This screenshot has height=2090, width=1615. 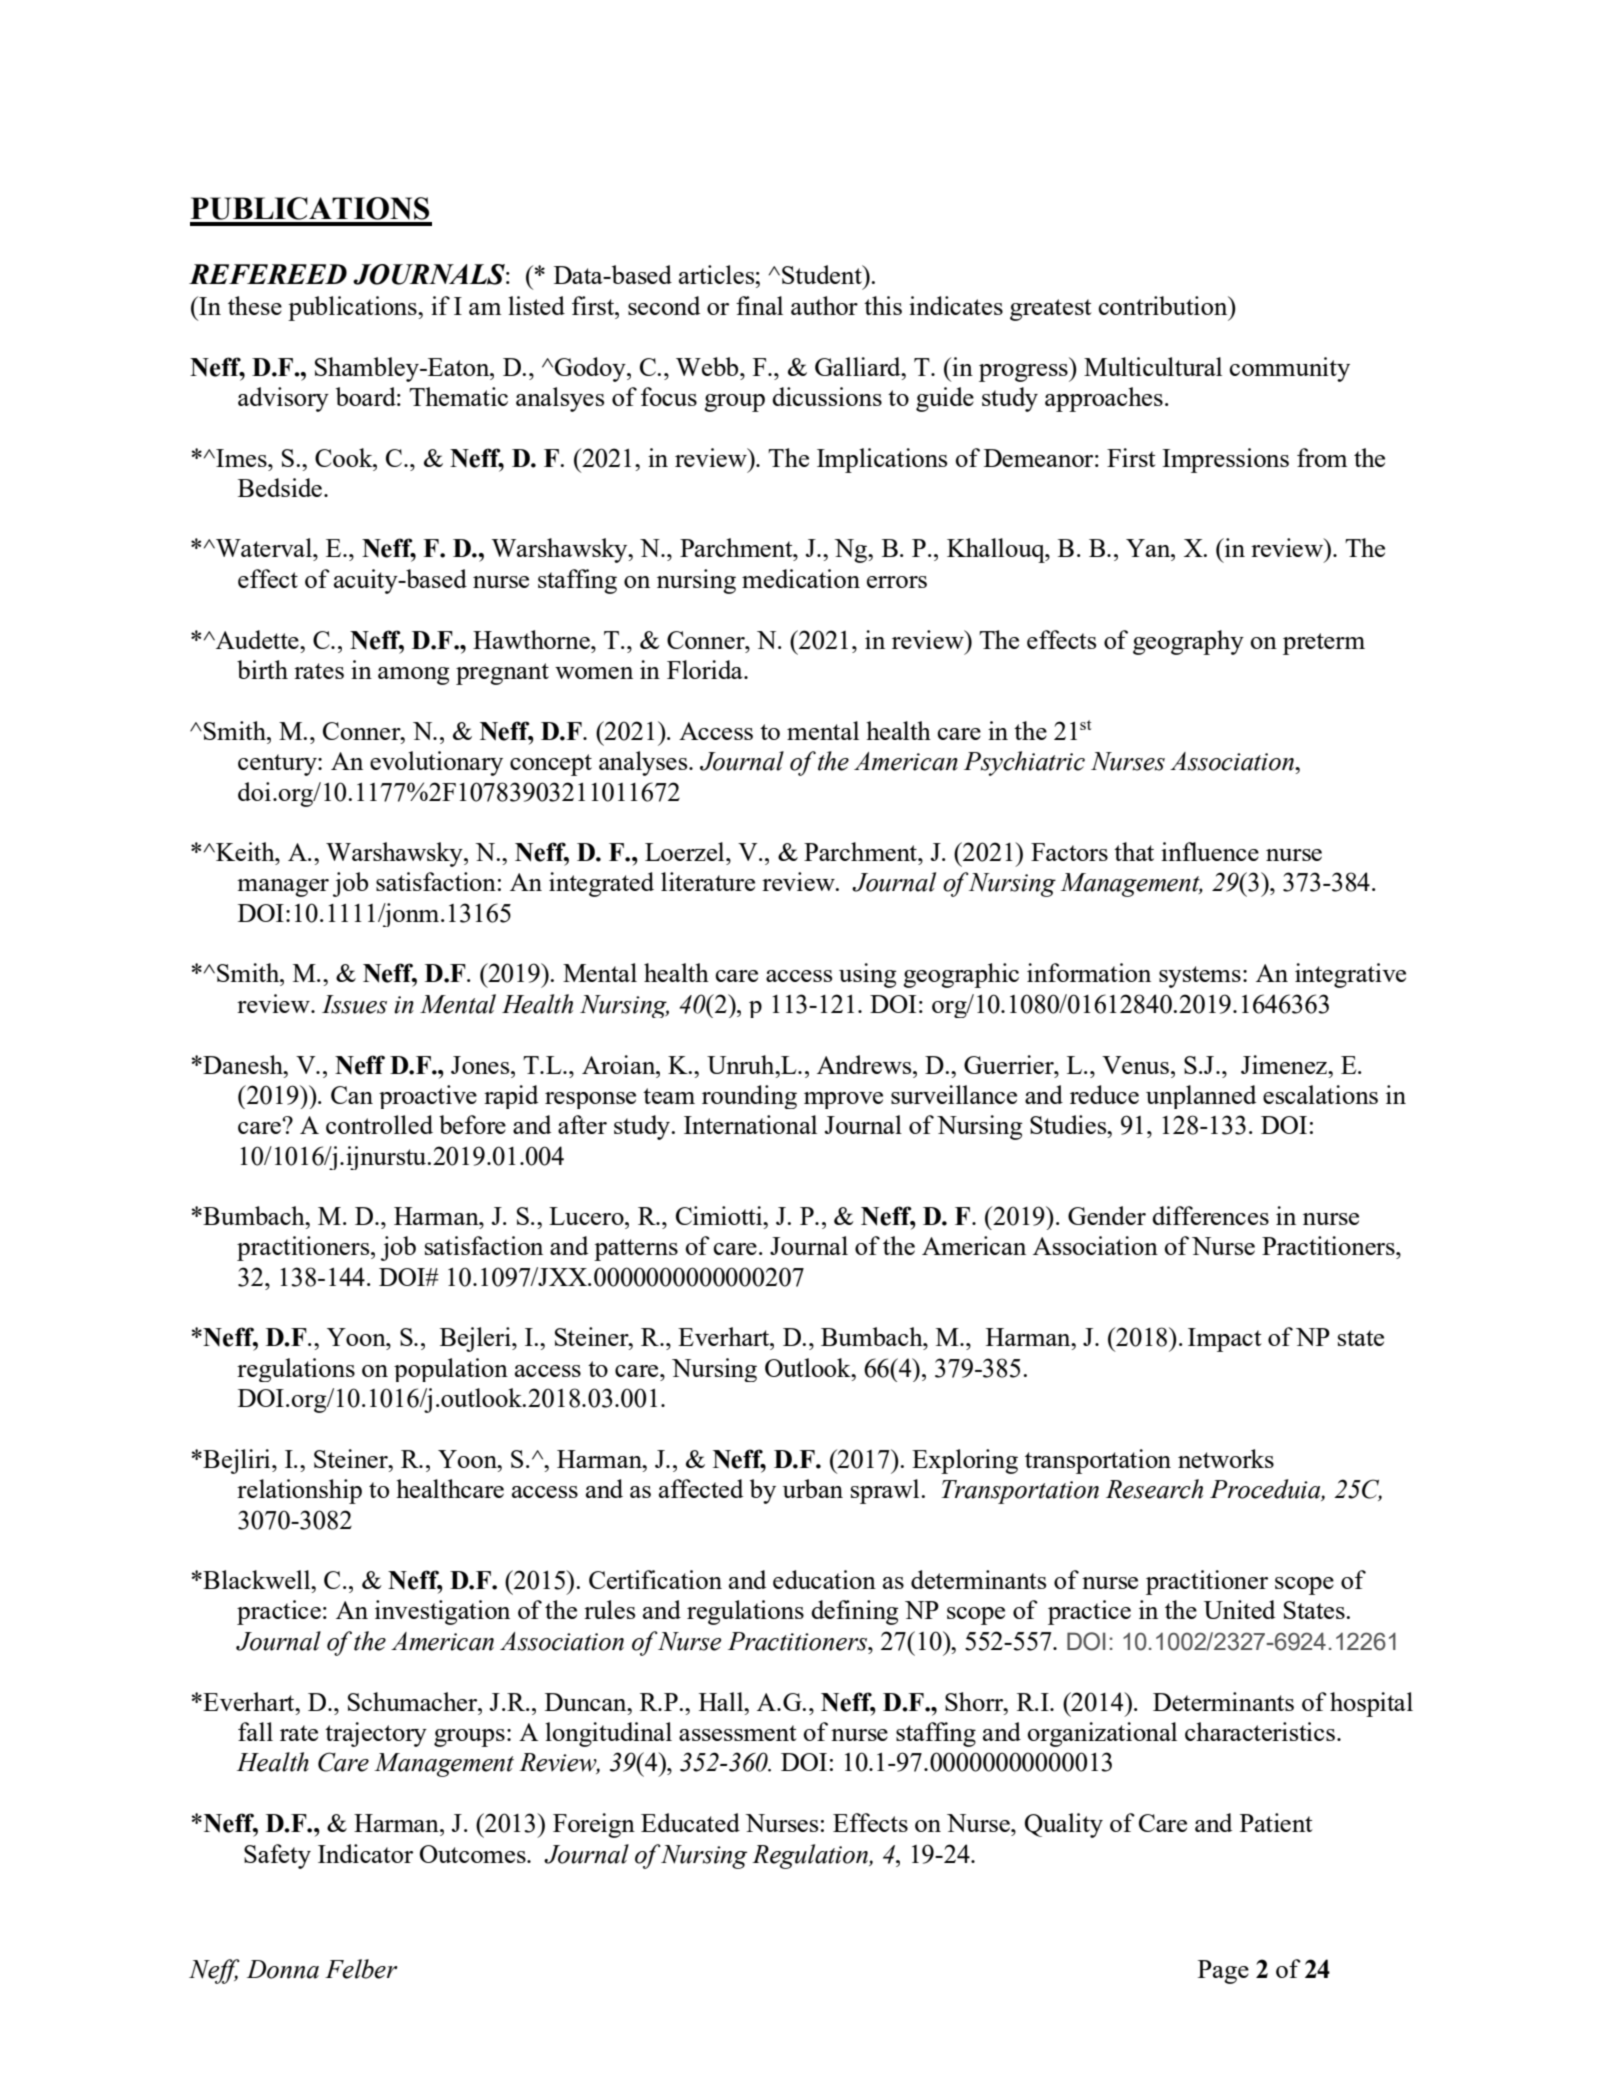 I want to click on urban, so click(x=813, y=1488).
